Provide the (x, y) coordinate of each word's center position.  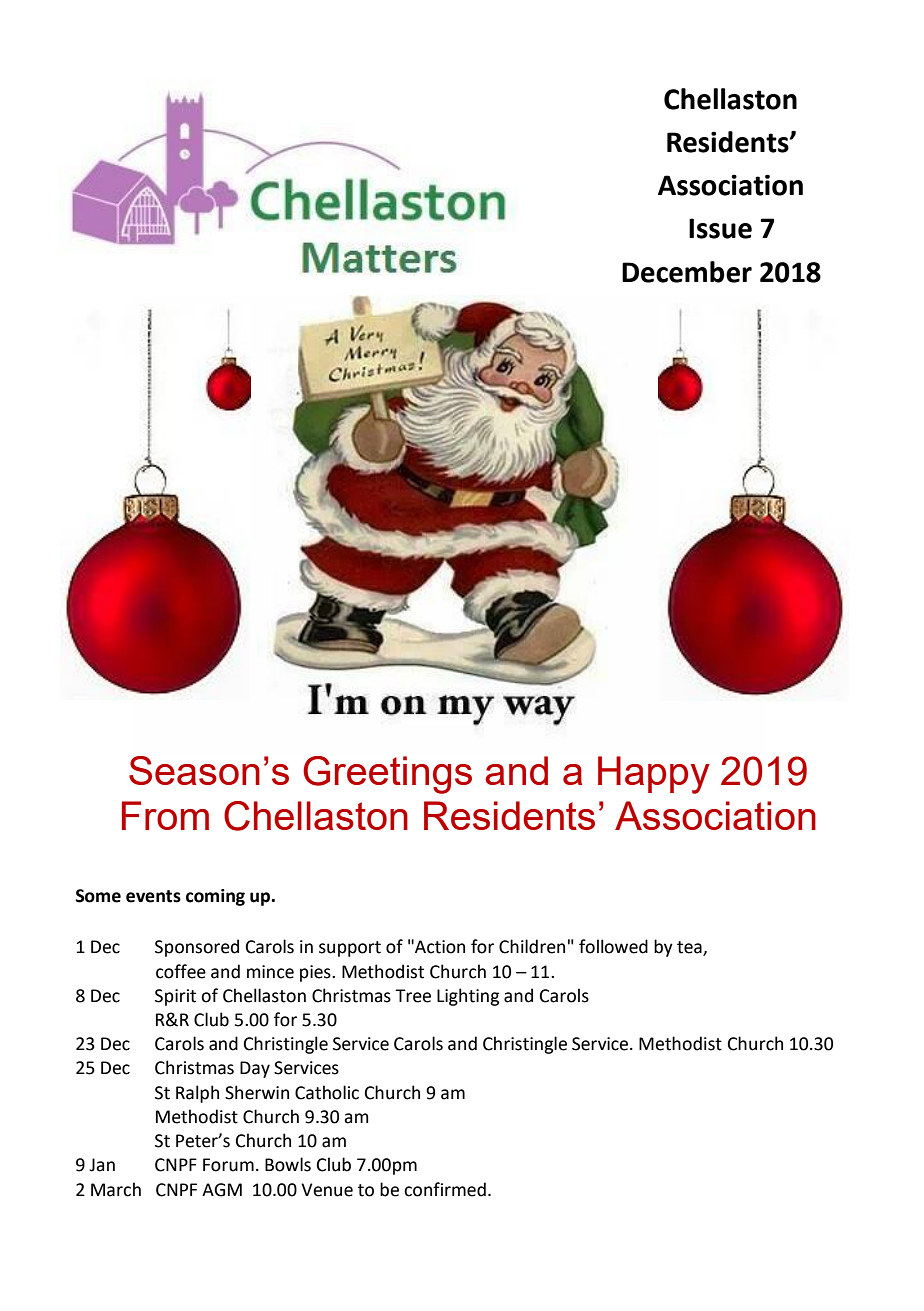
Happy (654, 775)
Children (532, 946)
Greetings (387, 775)
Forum (228, 1165)
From (165, 815)
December (687, 272)
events (153, 896)
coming (215, 897)
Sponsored (197, 948)
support (350, 949)
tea (690, 948)
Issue (720, 228)
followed (613, 946)
